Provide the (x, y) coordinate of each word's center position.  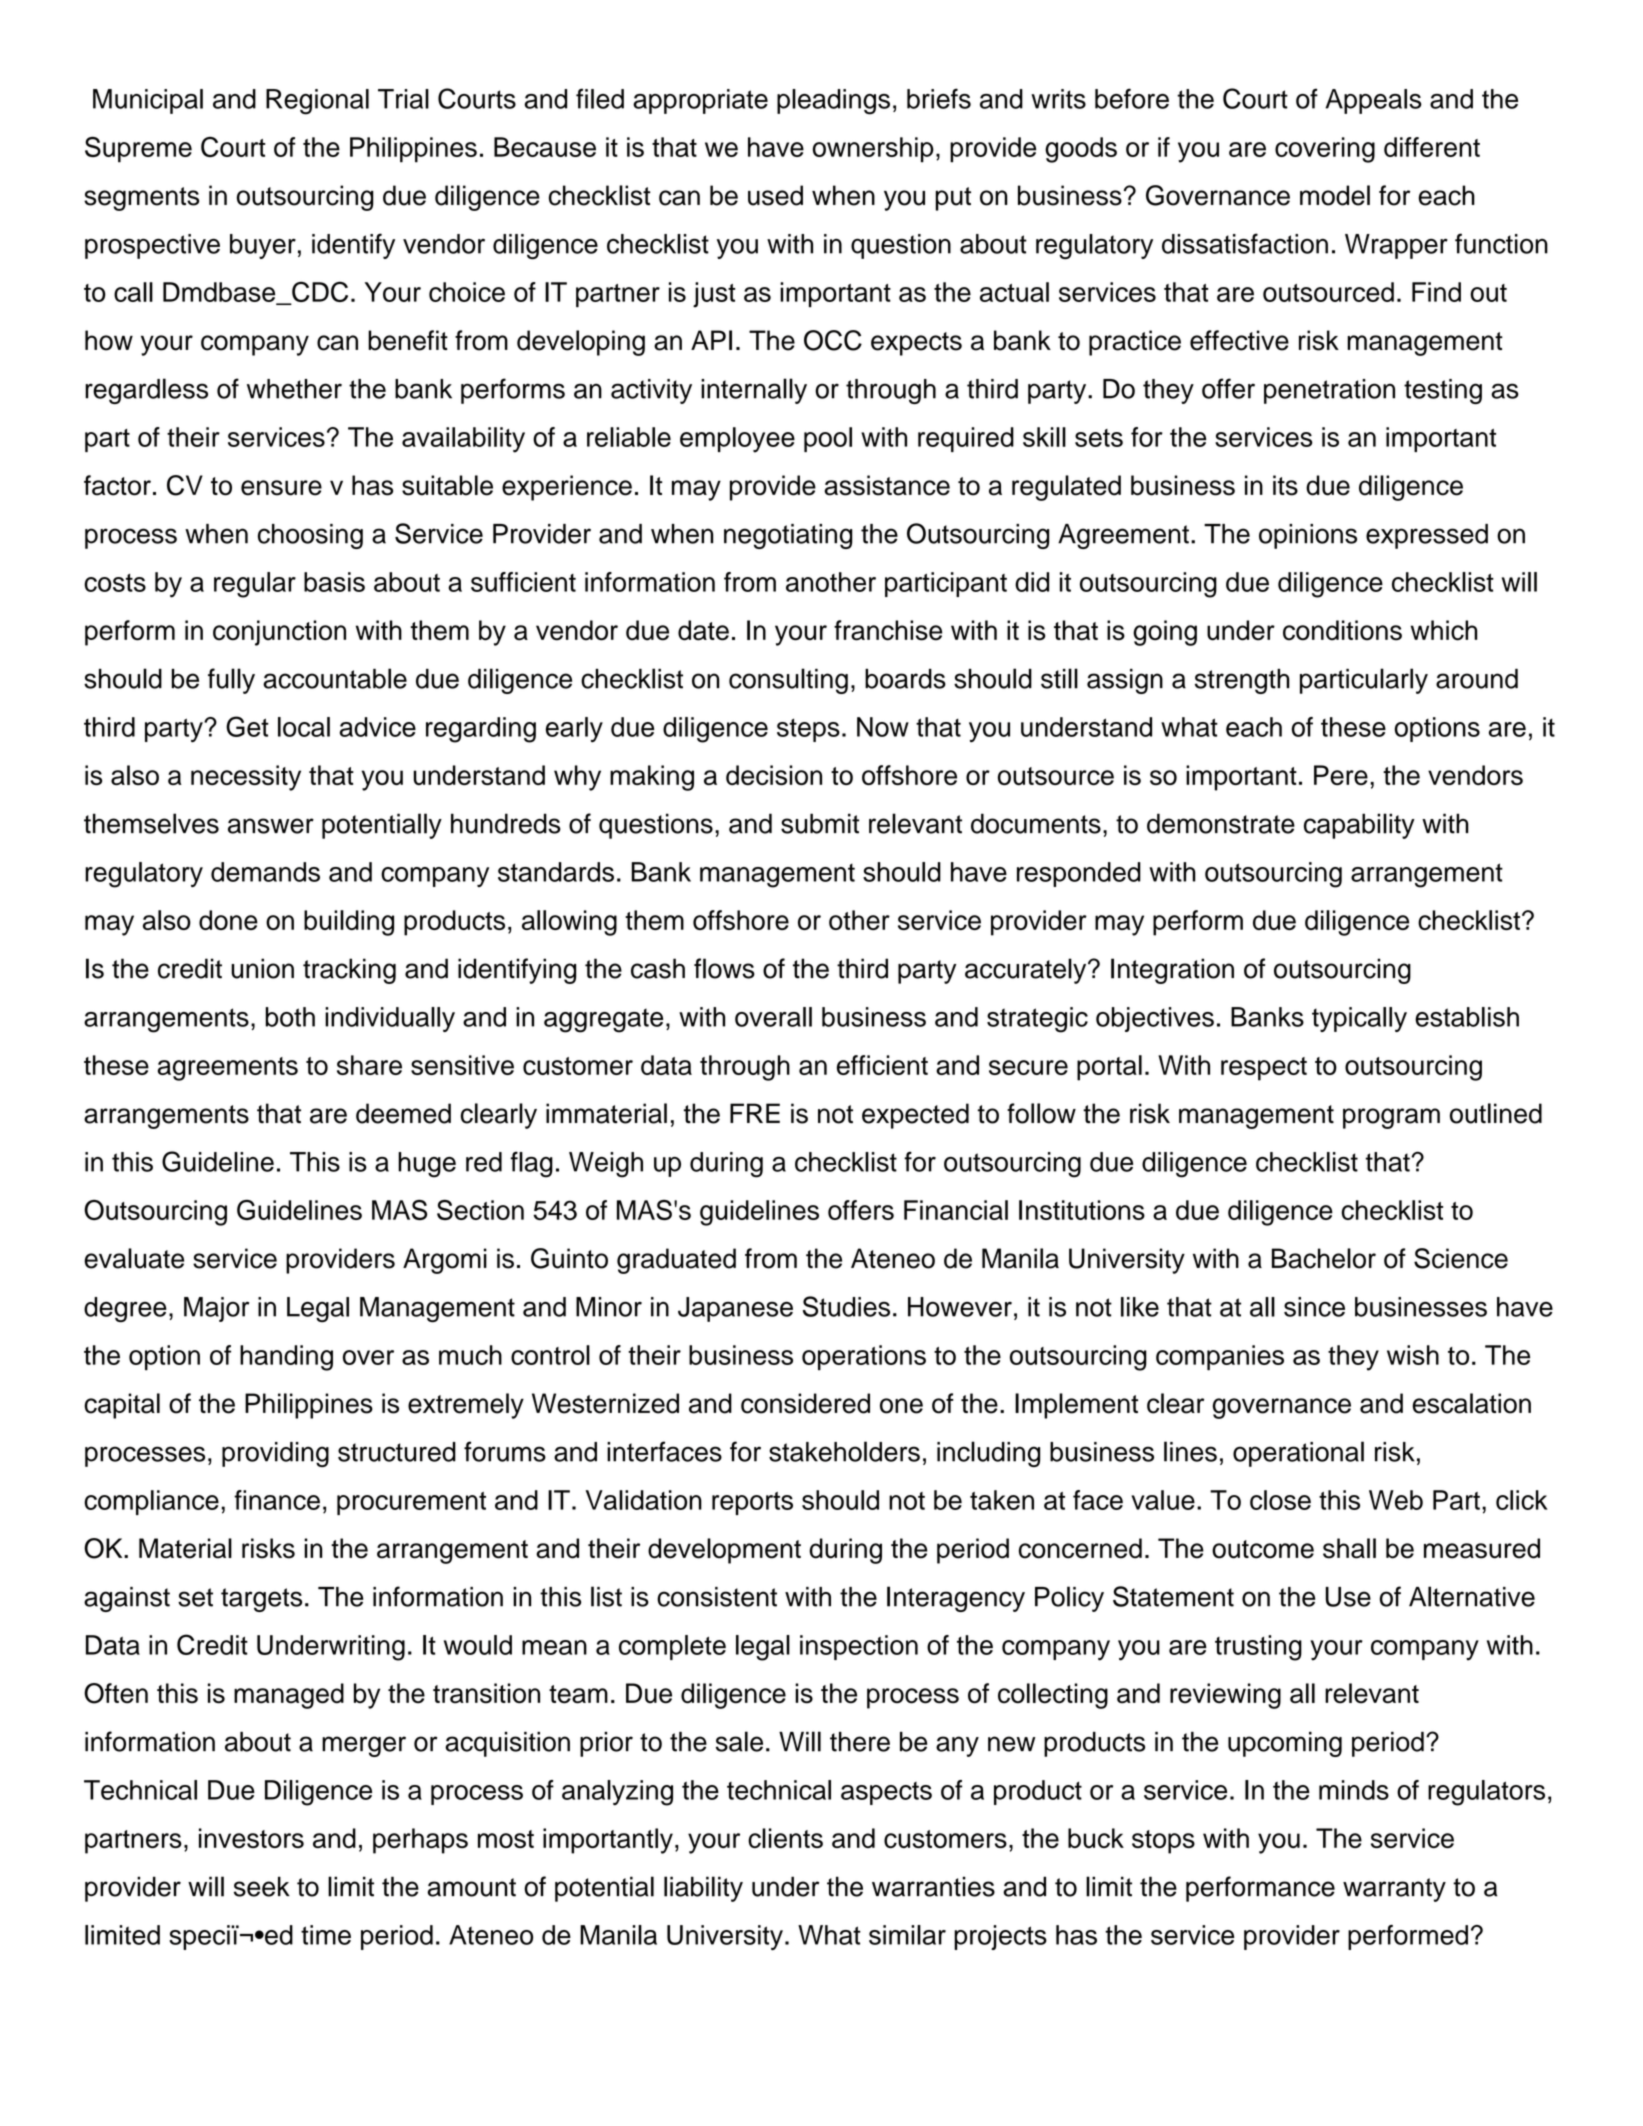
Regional (317, 102)
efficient (882, 1065)
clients (785, 1838)
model (1335, 195)
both (290, 1017)
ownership (873, 150)
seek (262, 1886)
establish (1467, 1017)
